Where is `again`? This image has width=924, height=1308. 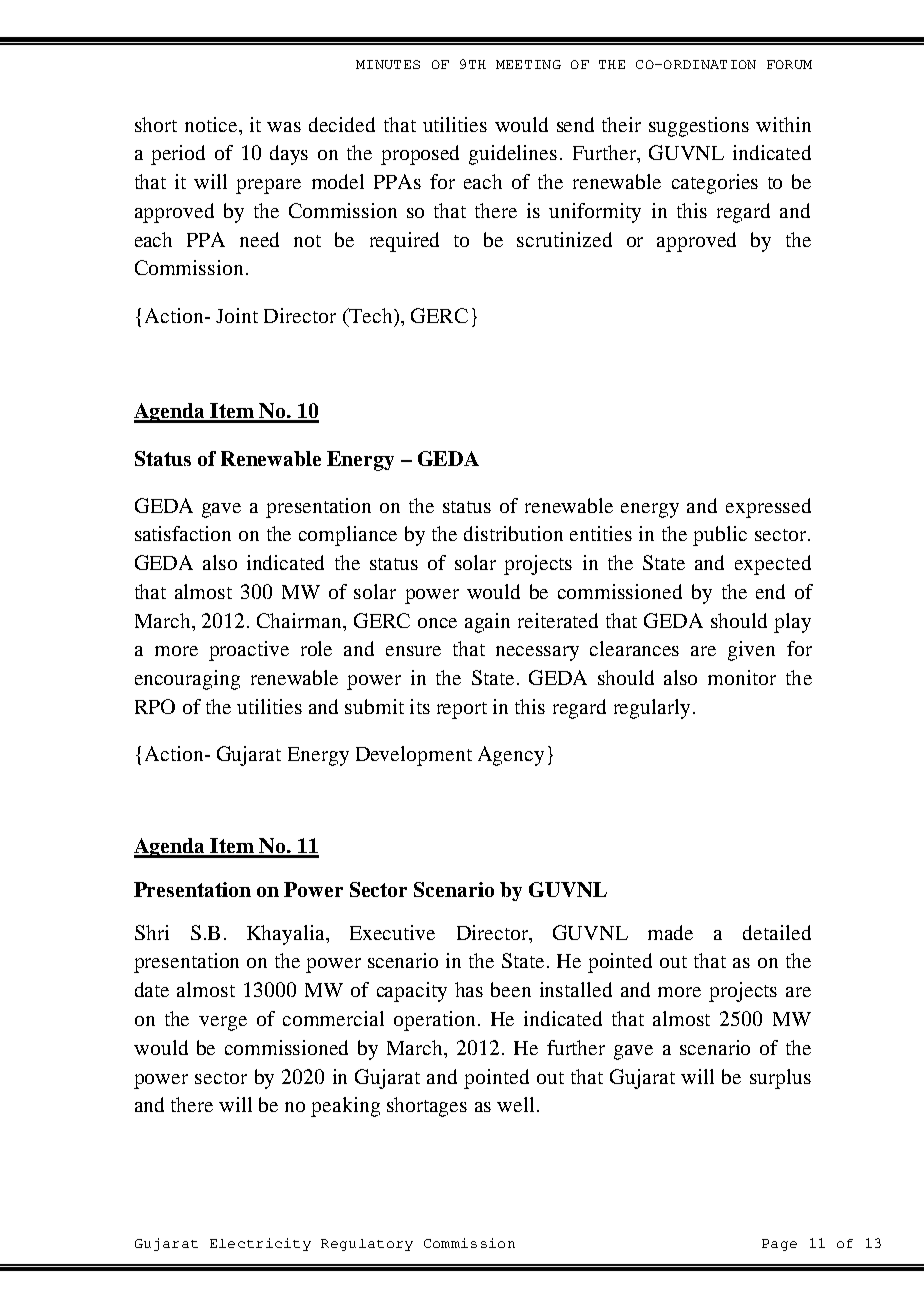
again is located at coordinates (487, 623).
